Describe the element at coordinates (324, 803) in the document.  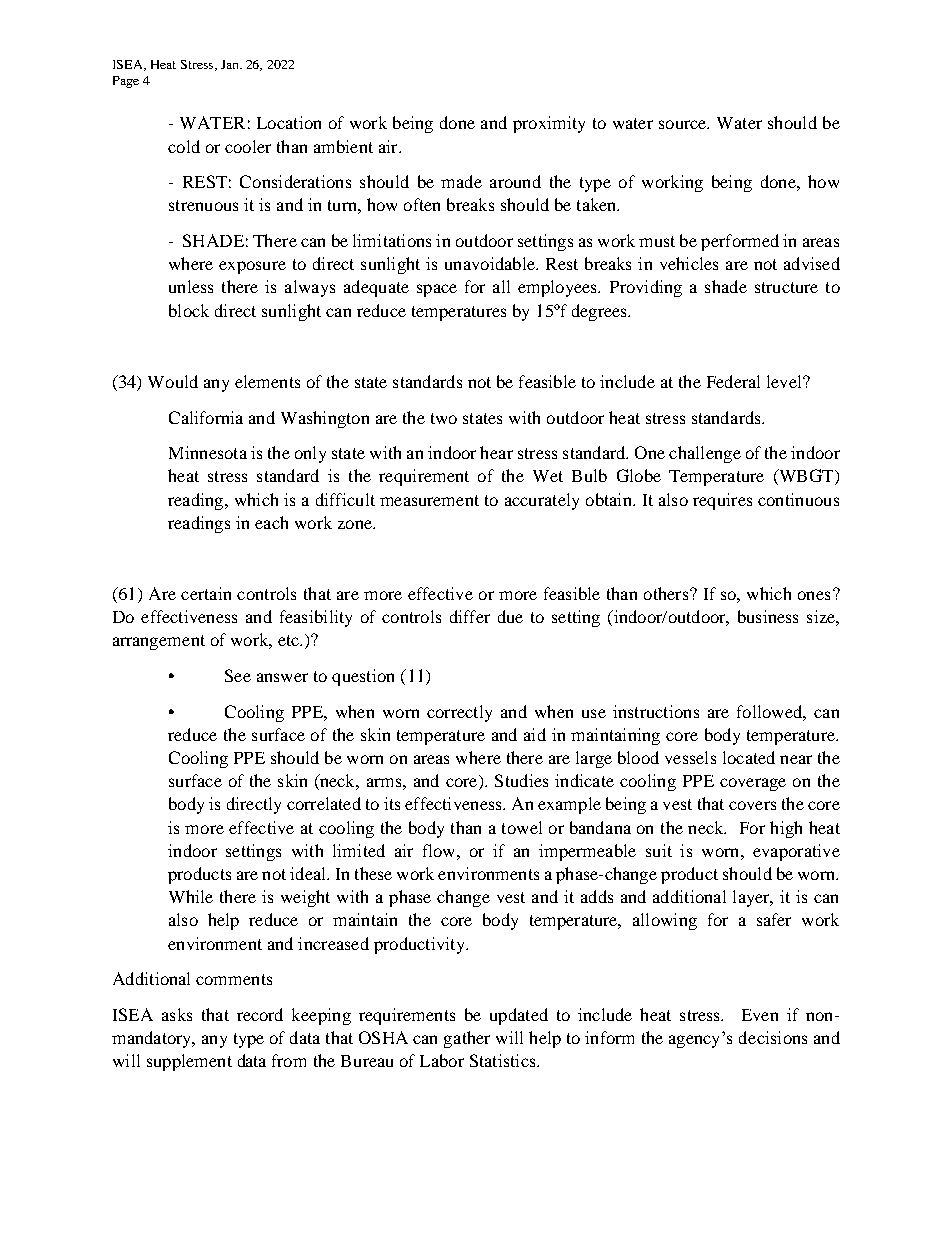
I see `correlated` at that location.
